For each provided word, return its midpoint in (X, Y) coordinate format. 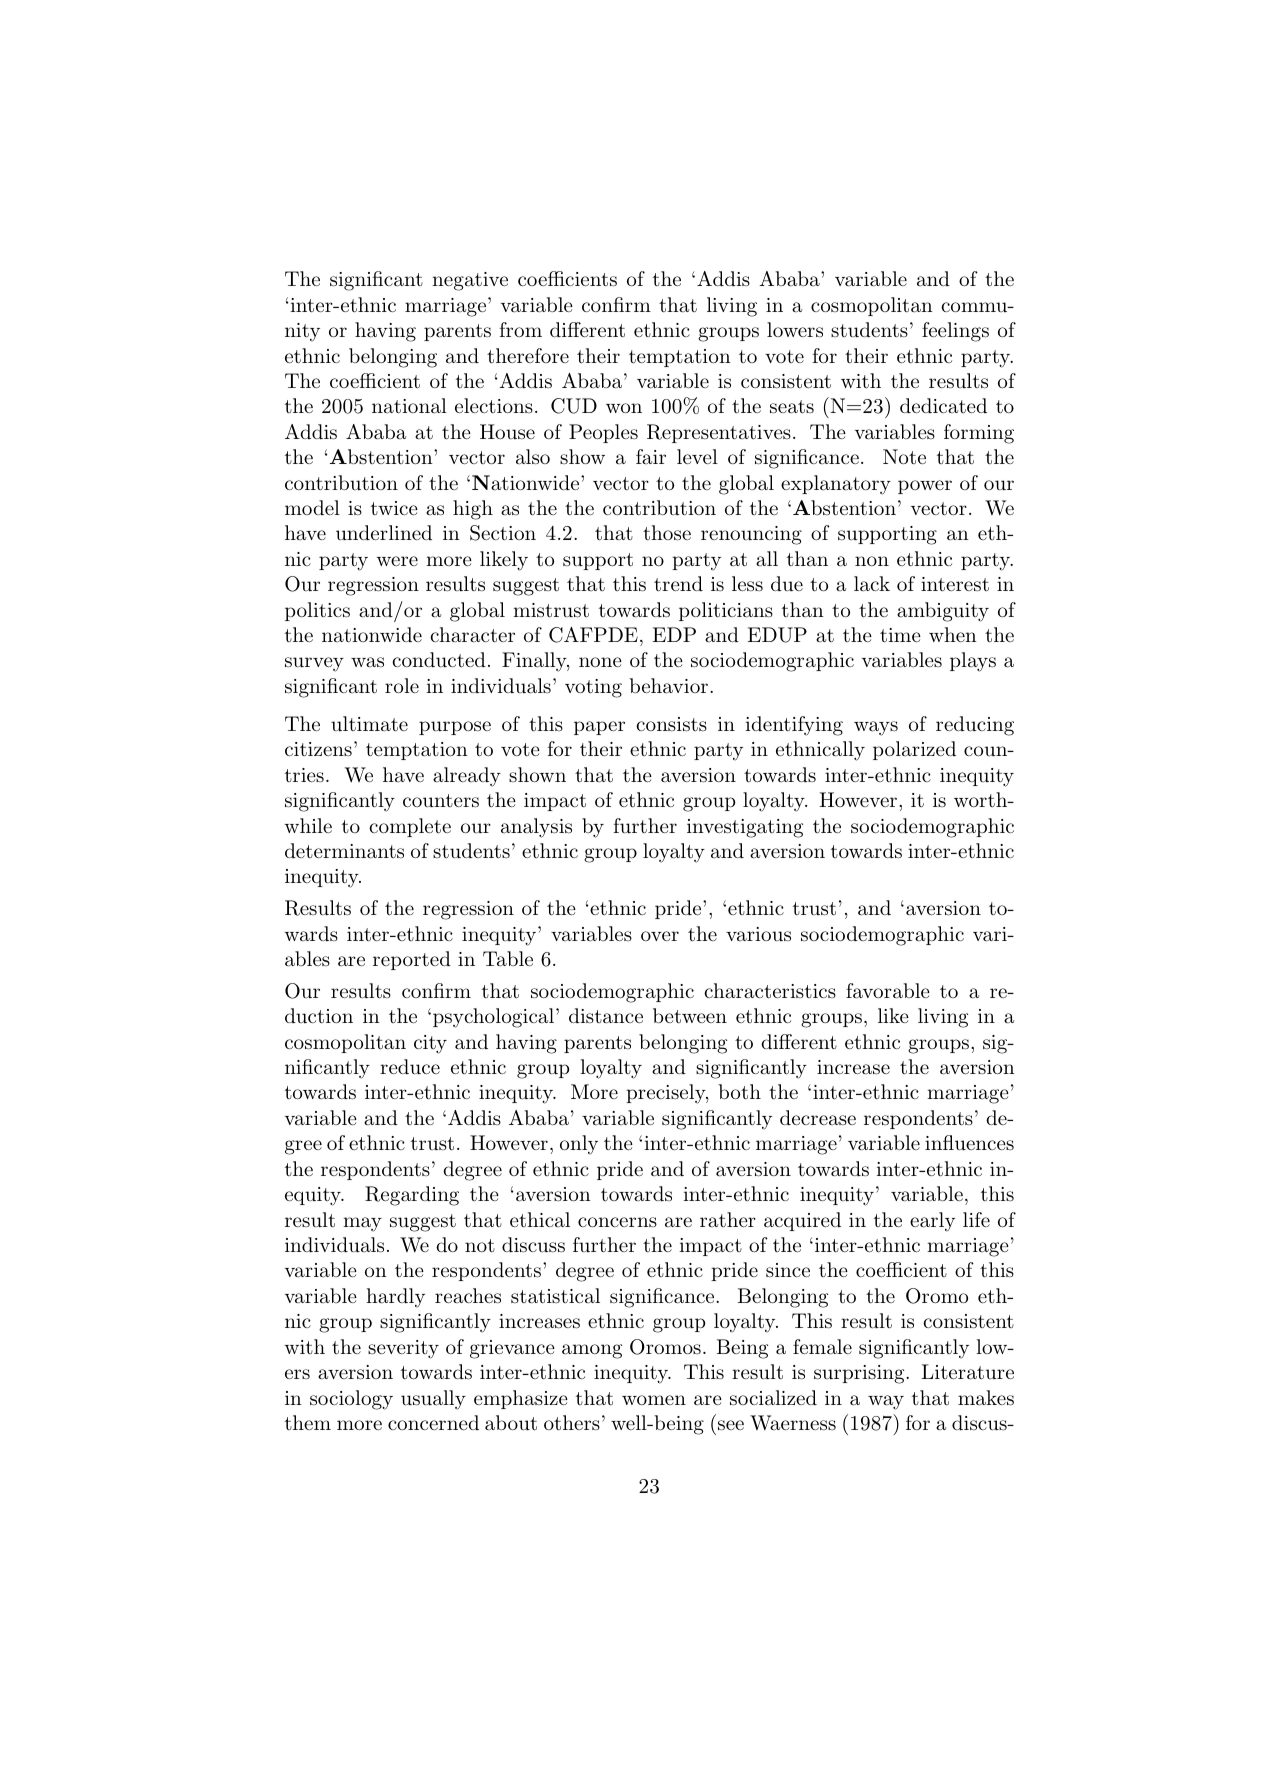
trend (678, 584)
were (397, 561)
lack (872, 584)
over (660, 936)
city (430, 1044)
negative (470, 281)
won (624, 408)
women (654, 1400)
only (579, 1145)
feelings (955, 332)
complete (410, 827)
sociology (351, 1400)
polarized (914, 750)
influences (969, 1143)
